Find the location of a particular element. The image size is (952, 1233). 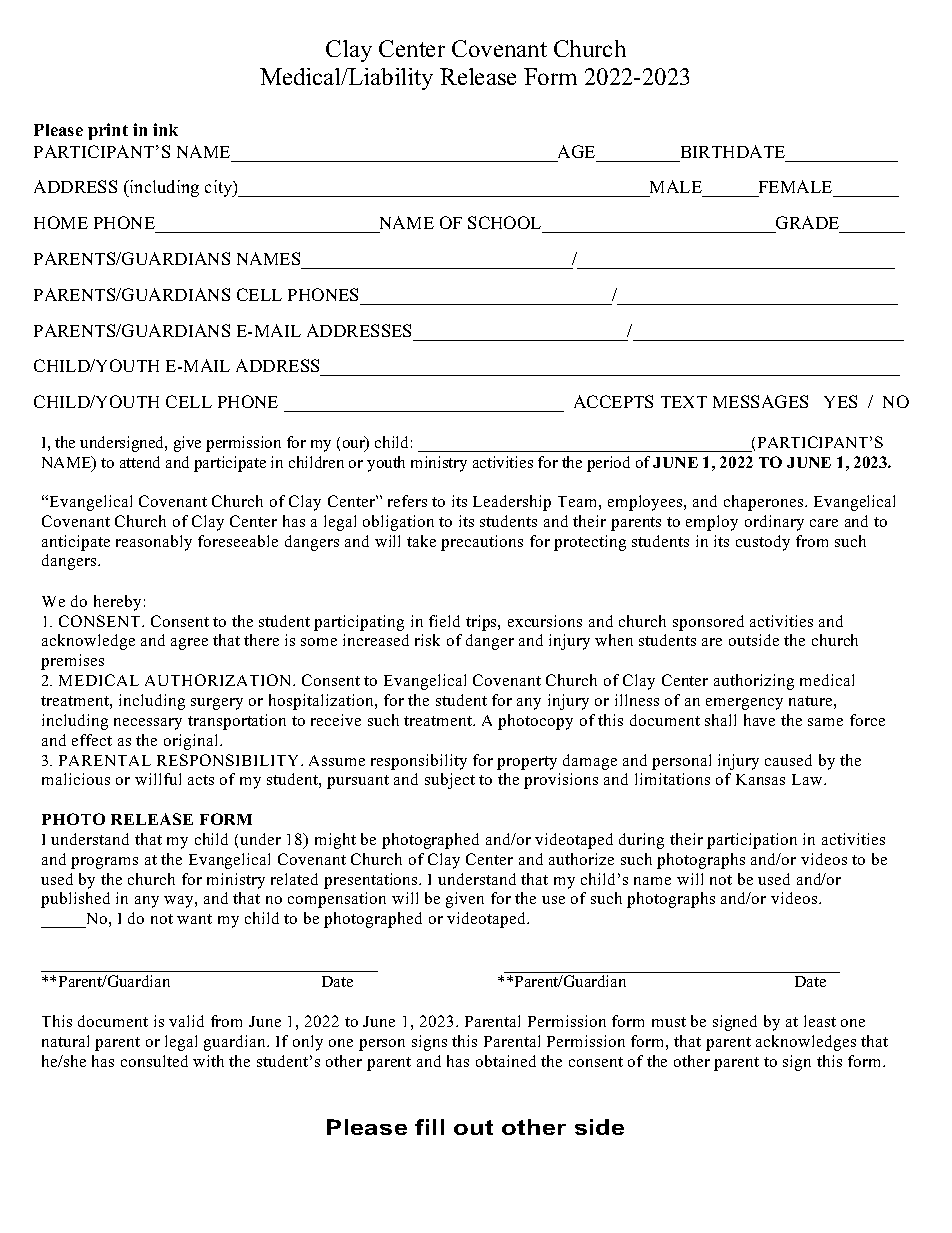

ink is located at coordinates (165, 129).
